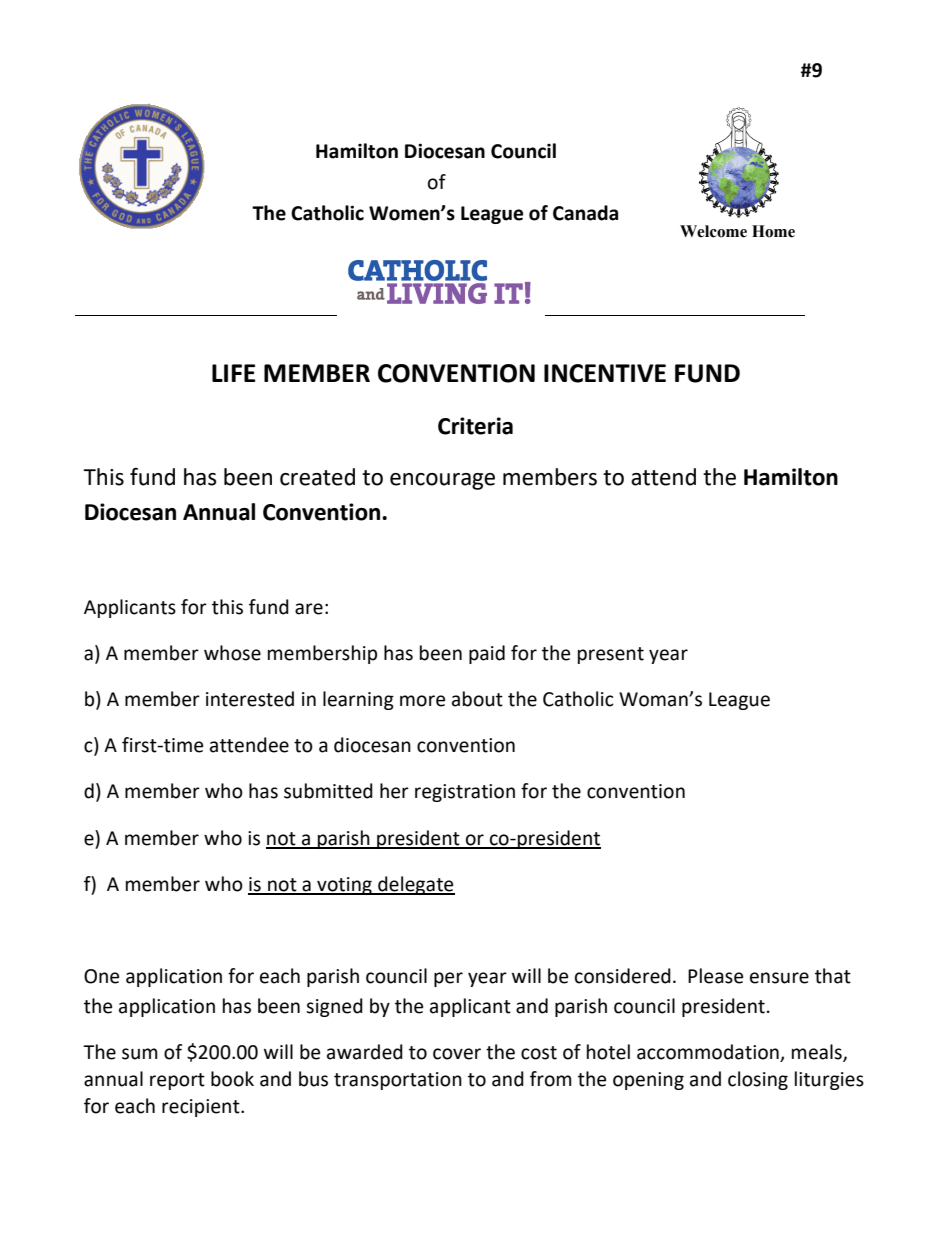 Image resolution: width=952 pixels, height=1233 pixels. What do you see at coordinates (773, 231) in the screenshot?
I see `Home` at bounding box center [773, 231].
